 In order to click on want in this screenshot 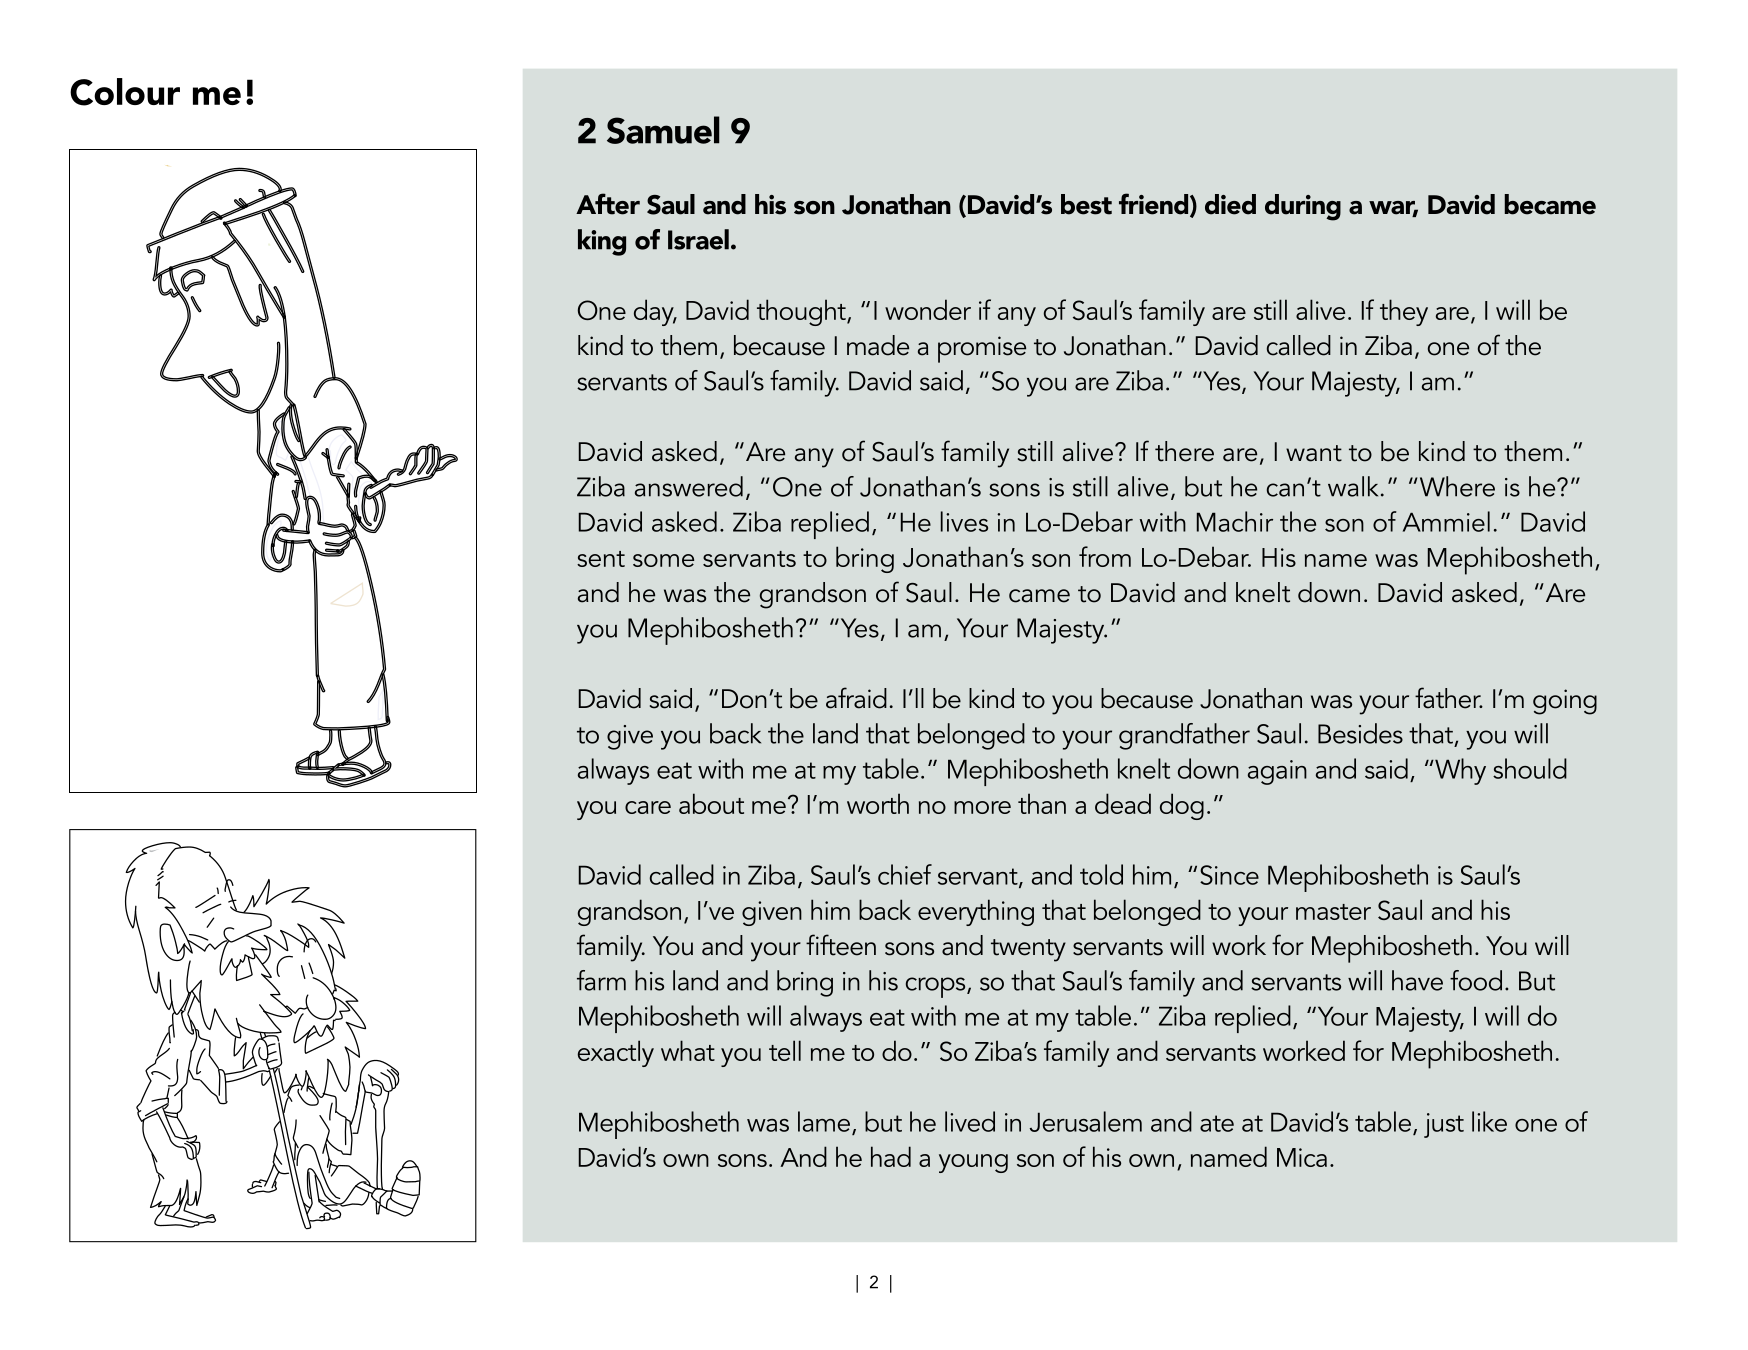, I will do `click(1314, 453)`.
